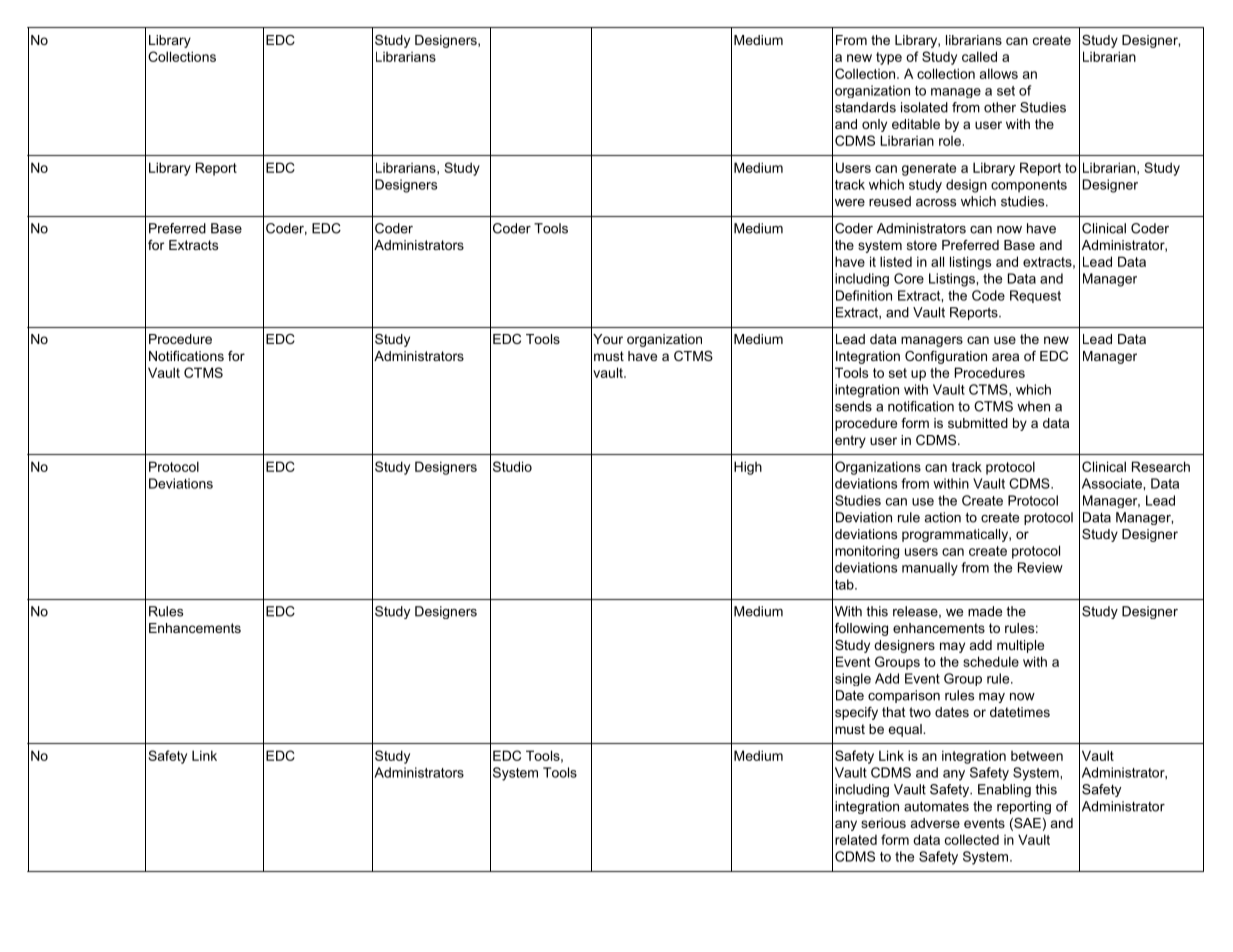 The width and height of the screenshot is (1233, 952). What do you see at coordinates (979, 56) in the screenshot?
I see `called` at bounding box center [979, 56].
